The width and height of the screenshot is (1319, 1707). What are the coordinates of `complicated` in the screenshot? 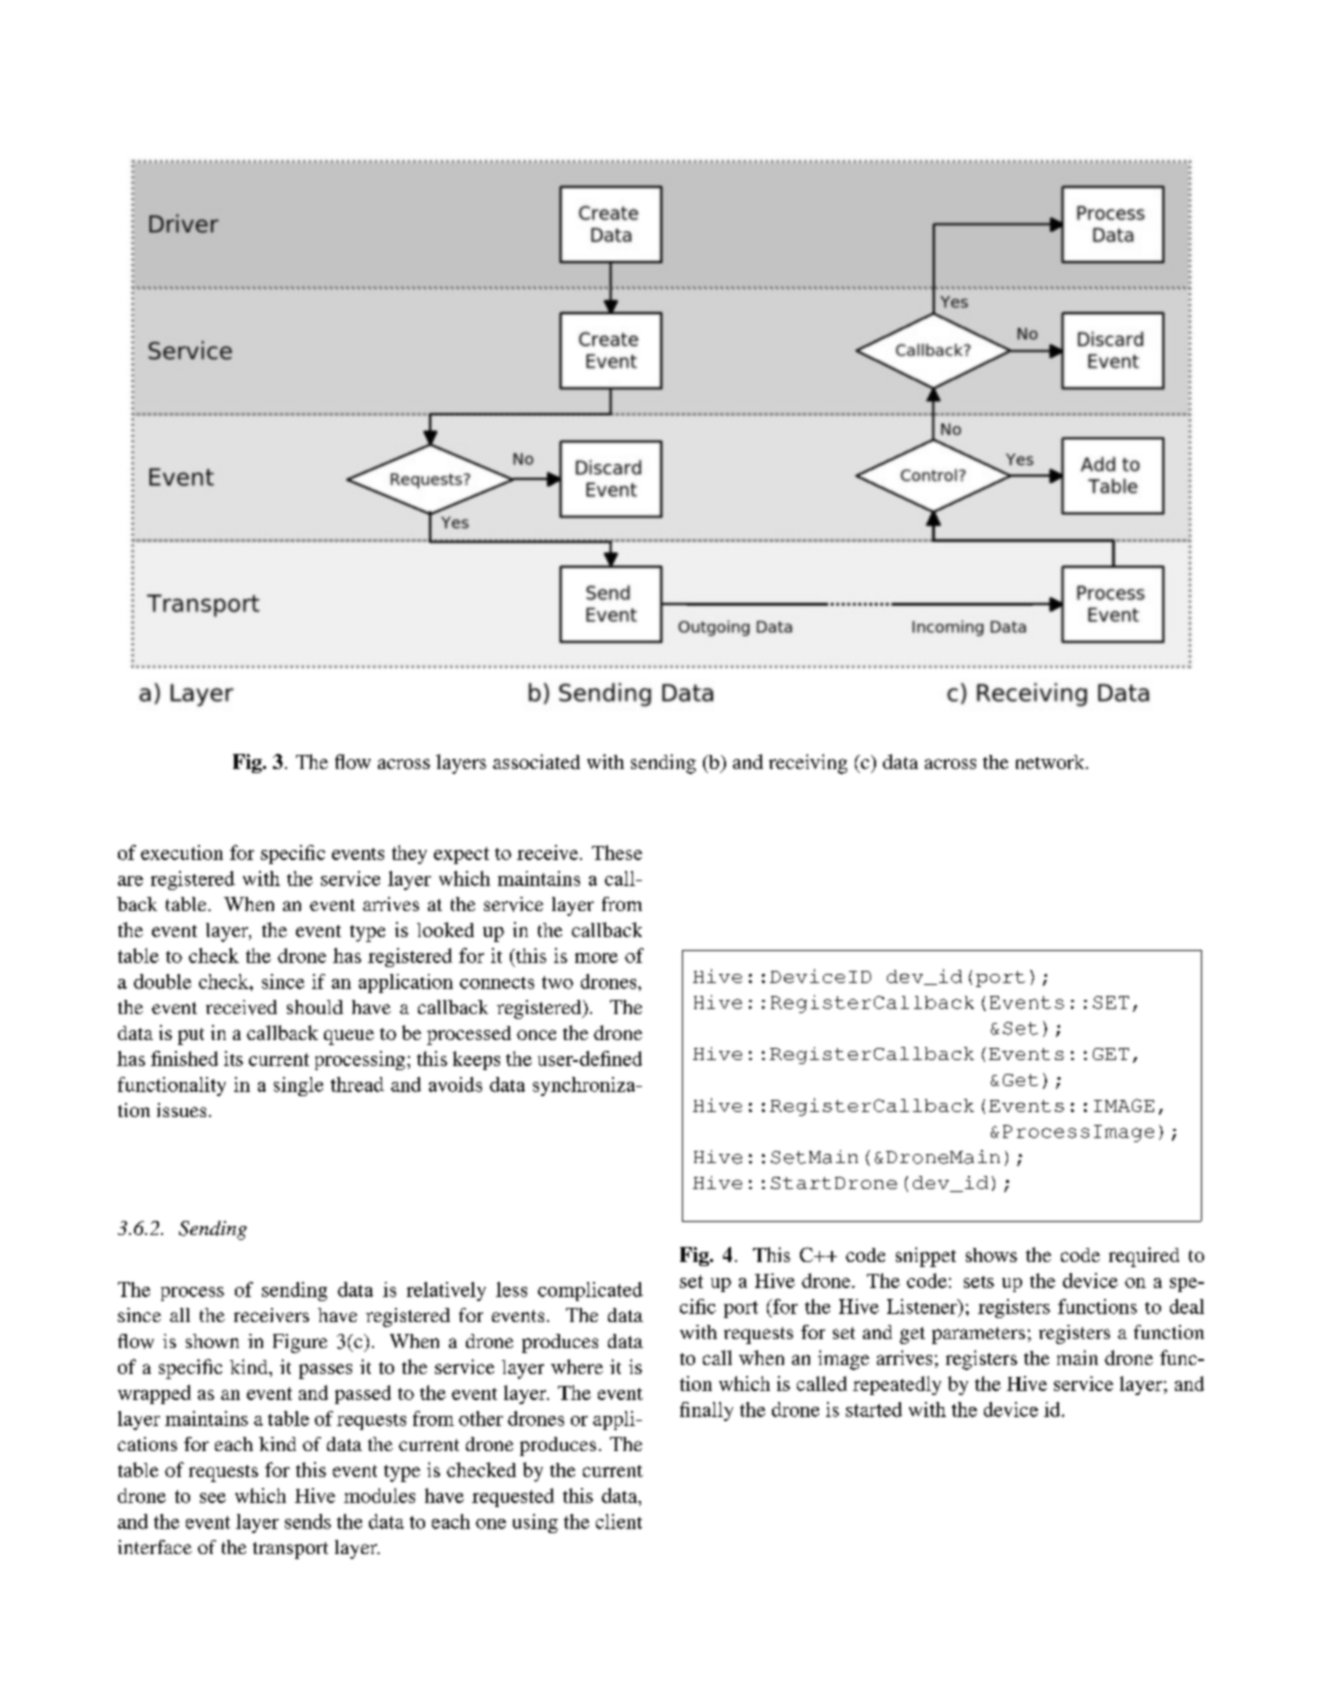 It's located at (590, 1291).
